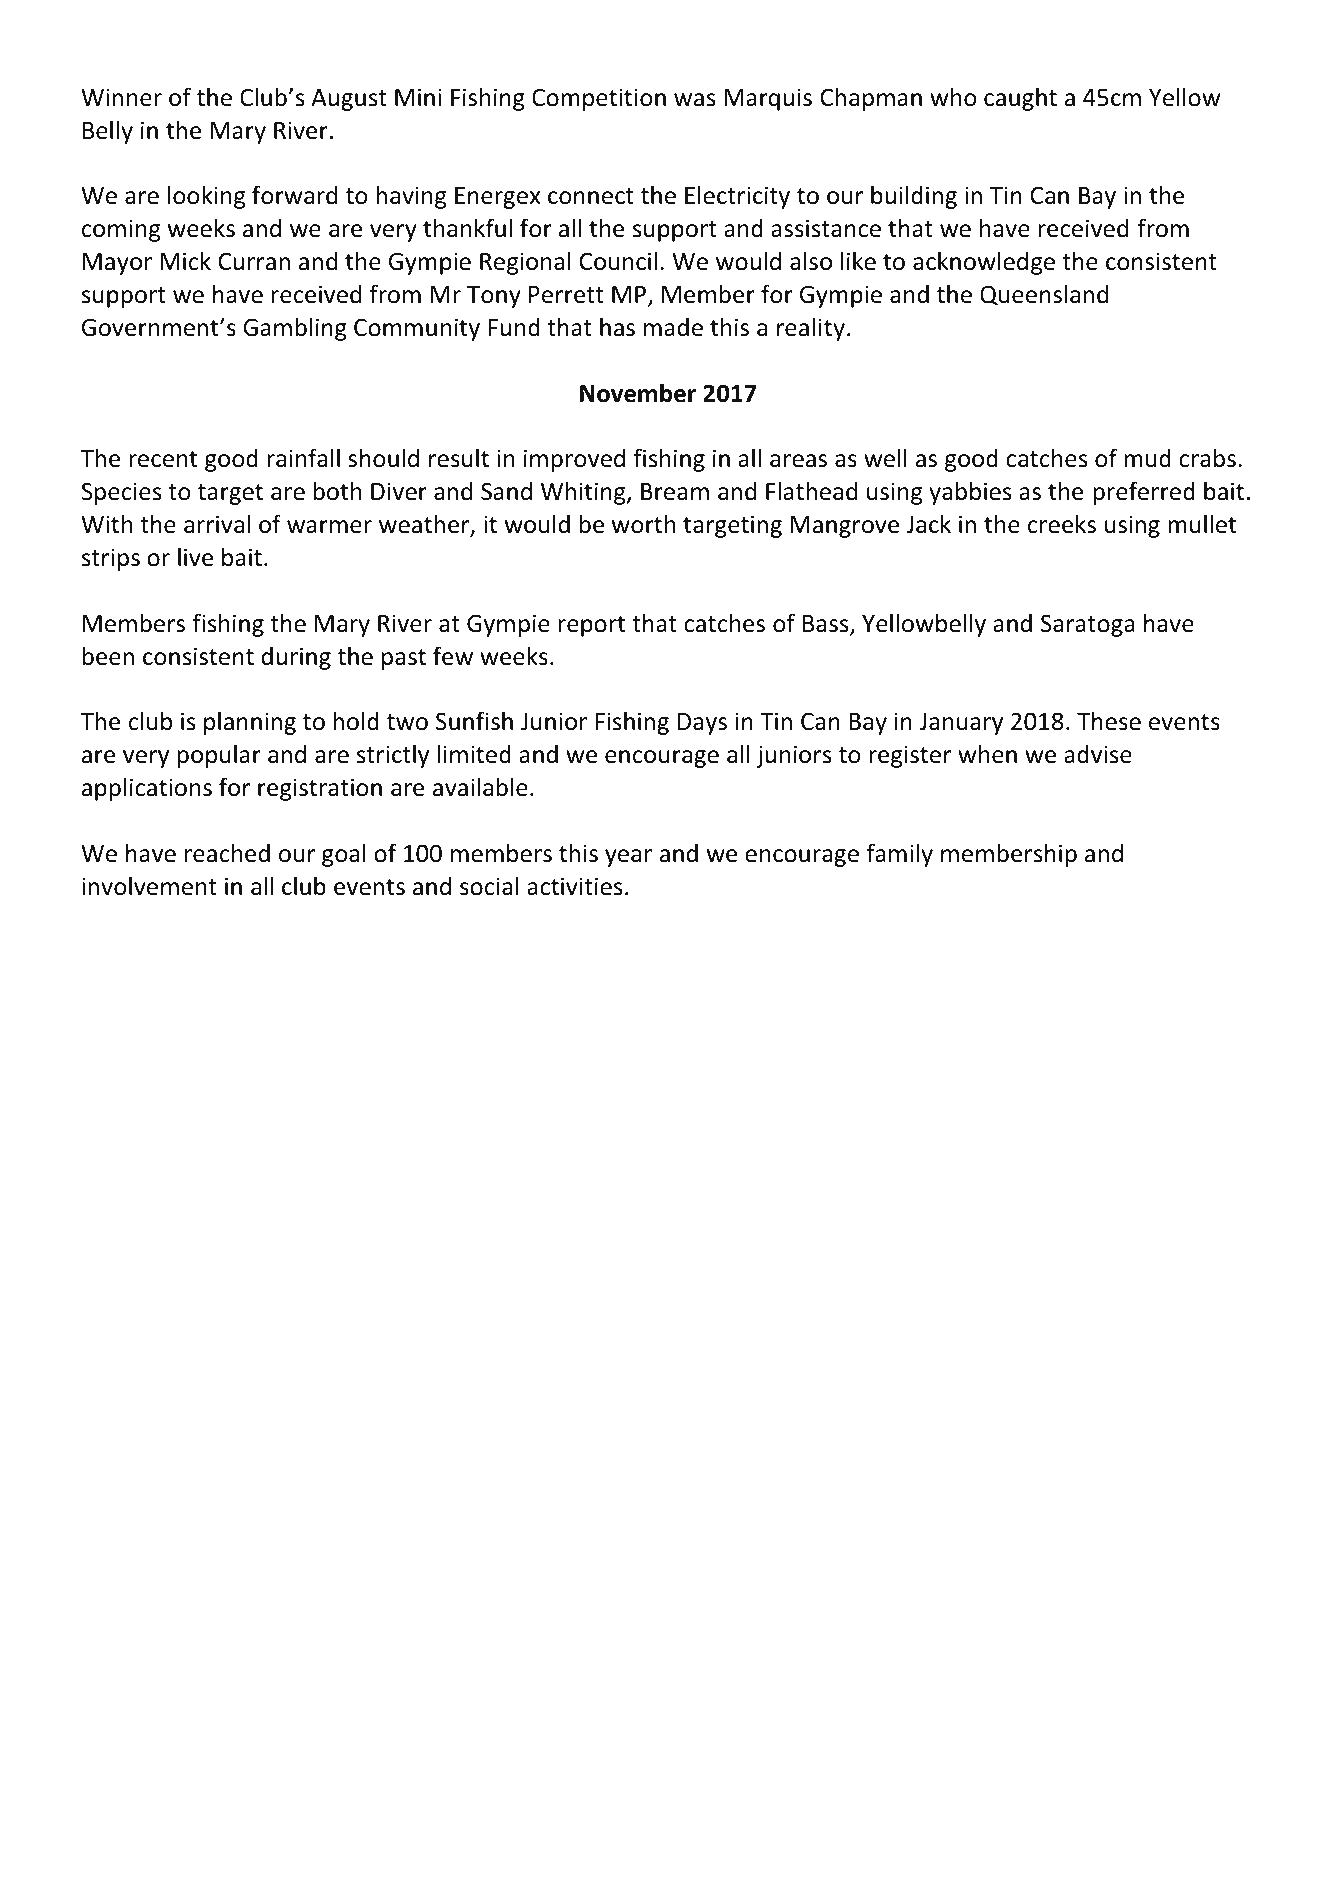 This screenshot has height=1889, width=1336. I want to click on Curran, so click(254, 262).
